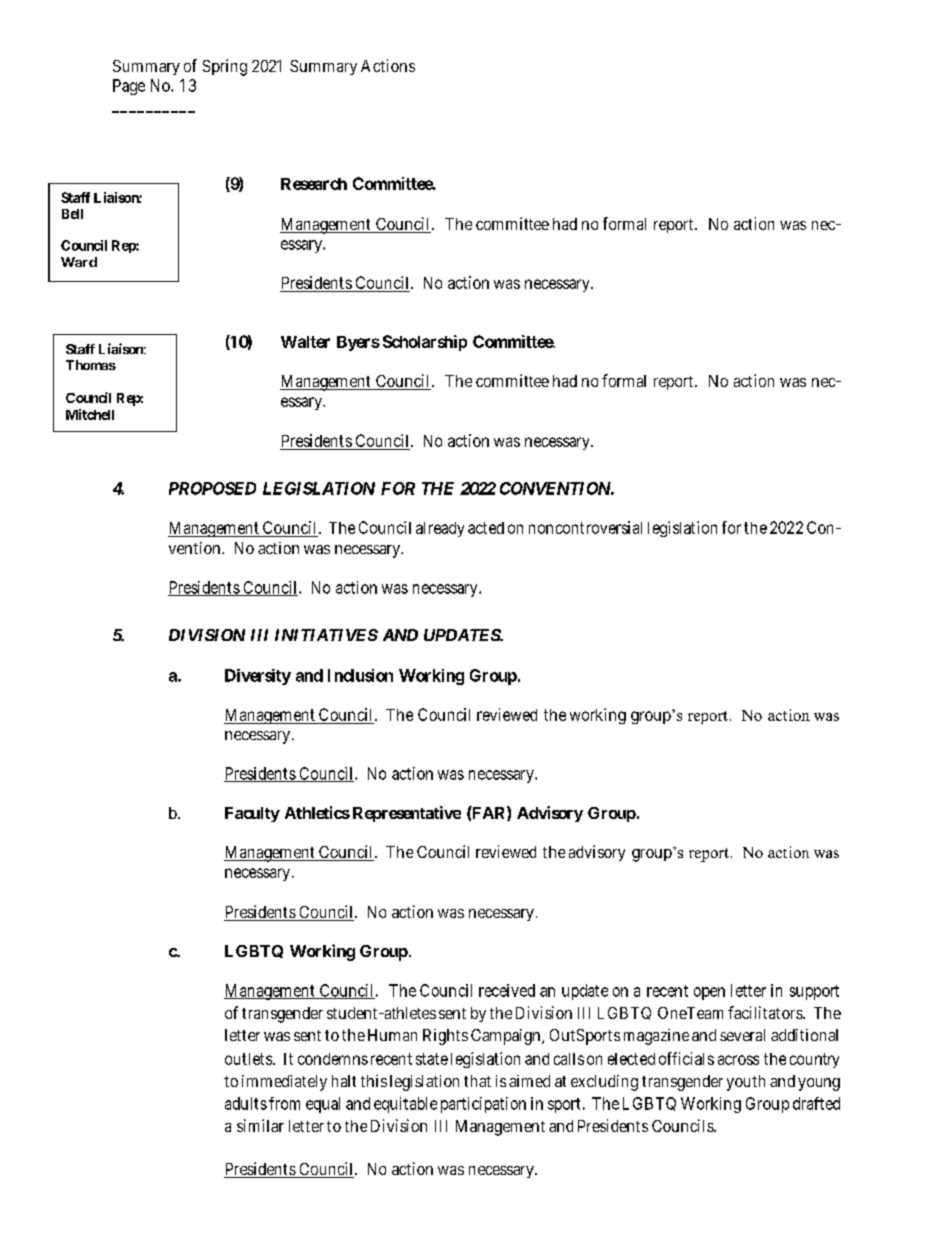  What do you see at coordinates (486, 528) in the document?
I see `acted` at bounding box center [486, 528].
